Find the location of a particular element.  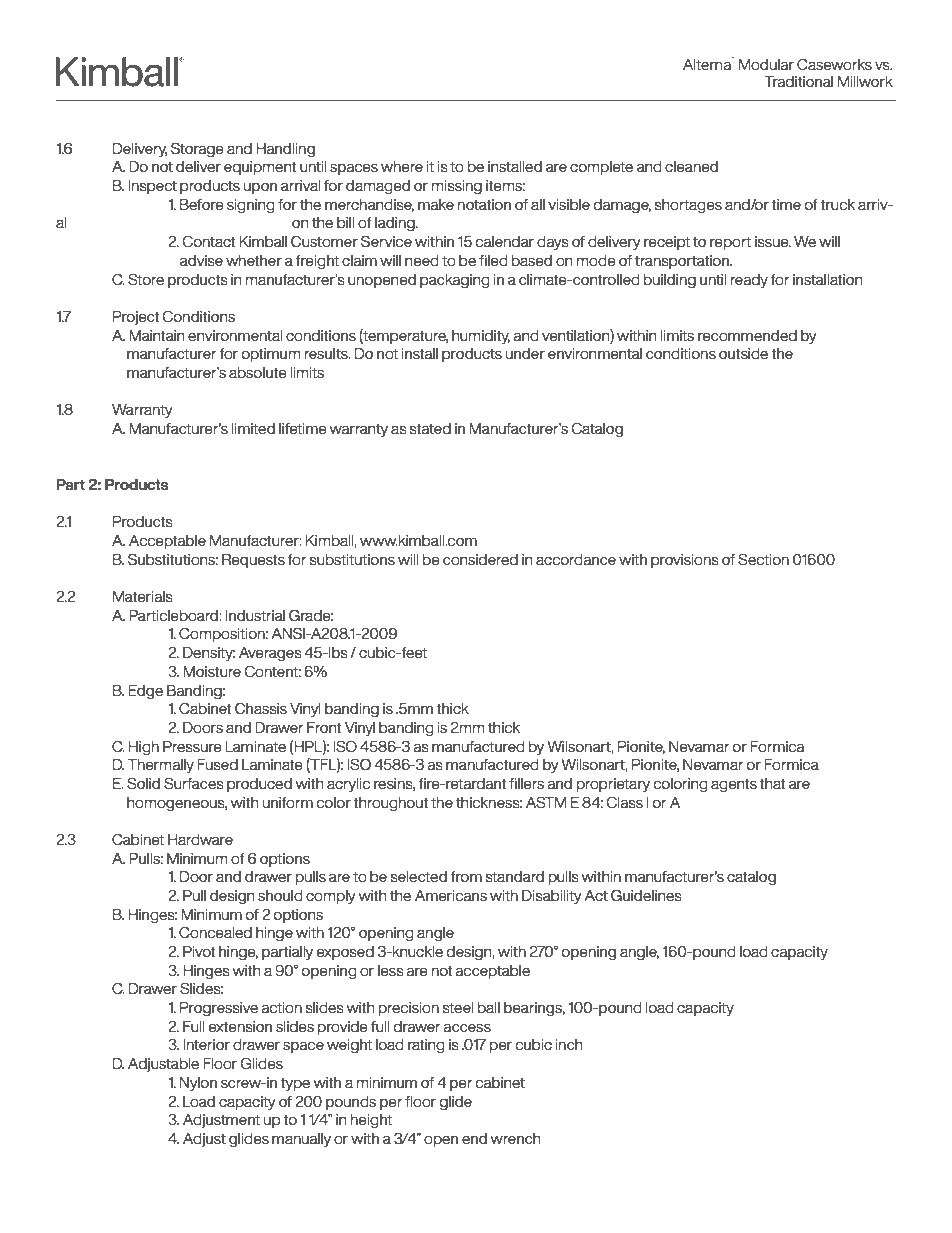

Modular is located at coordinates (766, 64).
